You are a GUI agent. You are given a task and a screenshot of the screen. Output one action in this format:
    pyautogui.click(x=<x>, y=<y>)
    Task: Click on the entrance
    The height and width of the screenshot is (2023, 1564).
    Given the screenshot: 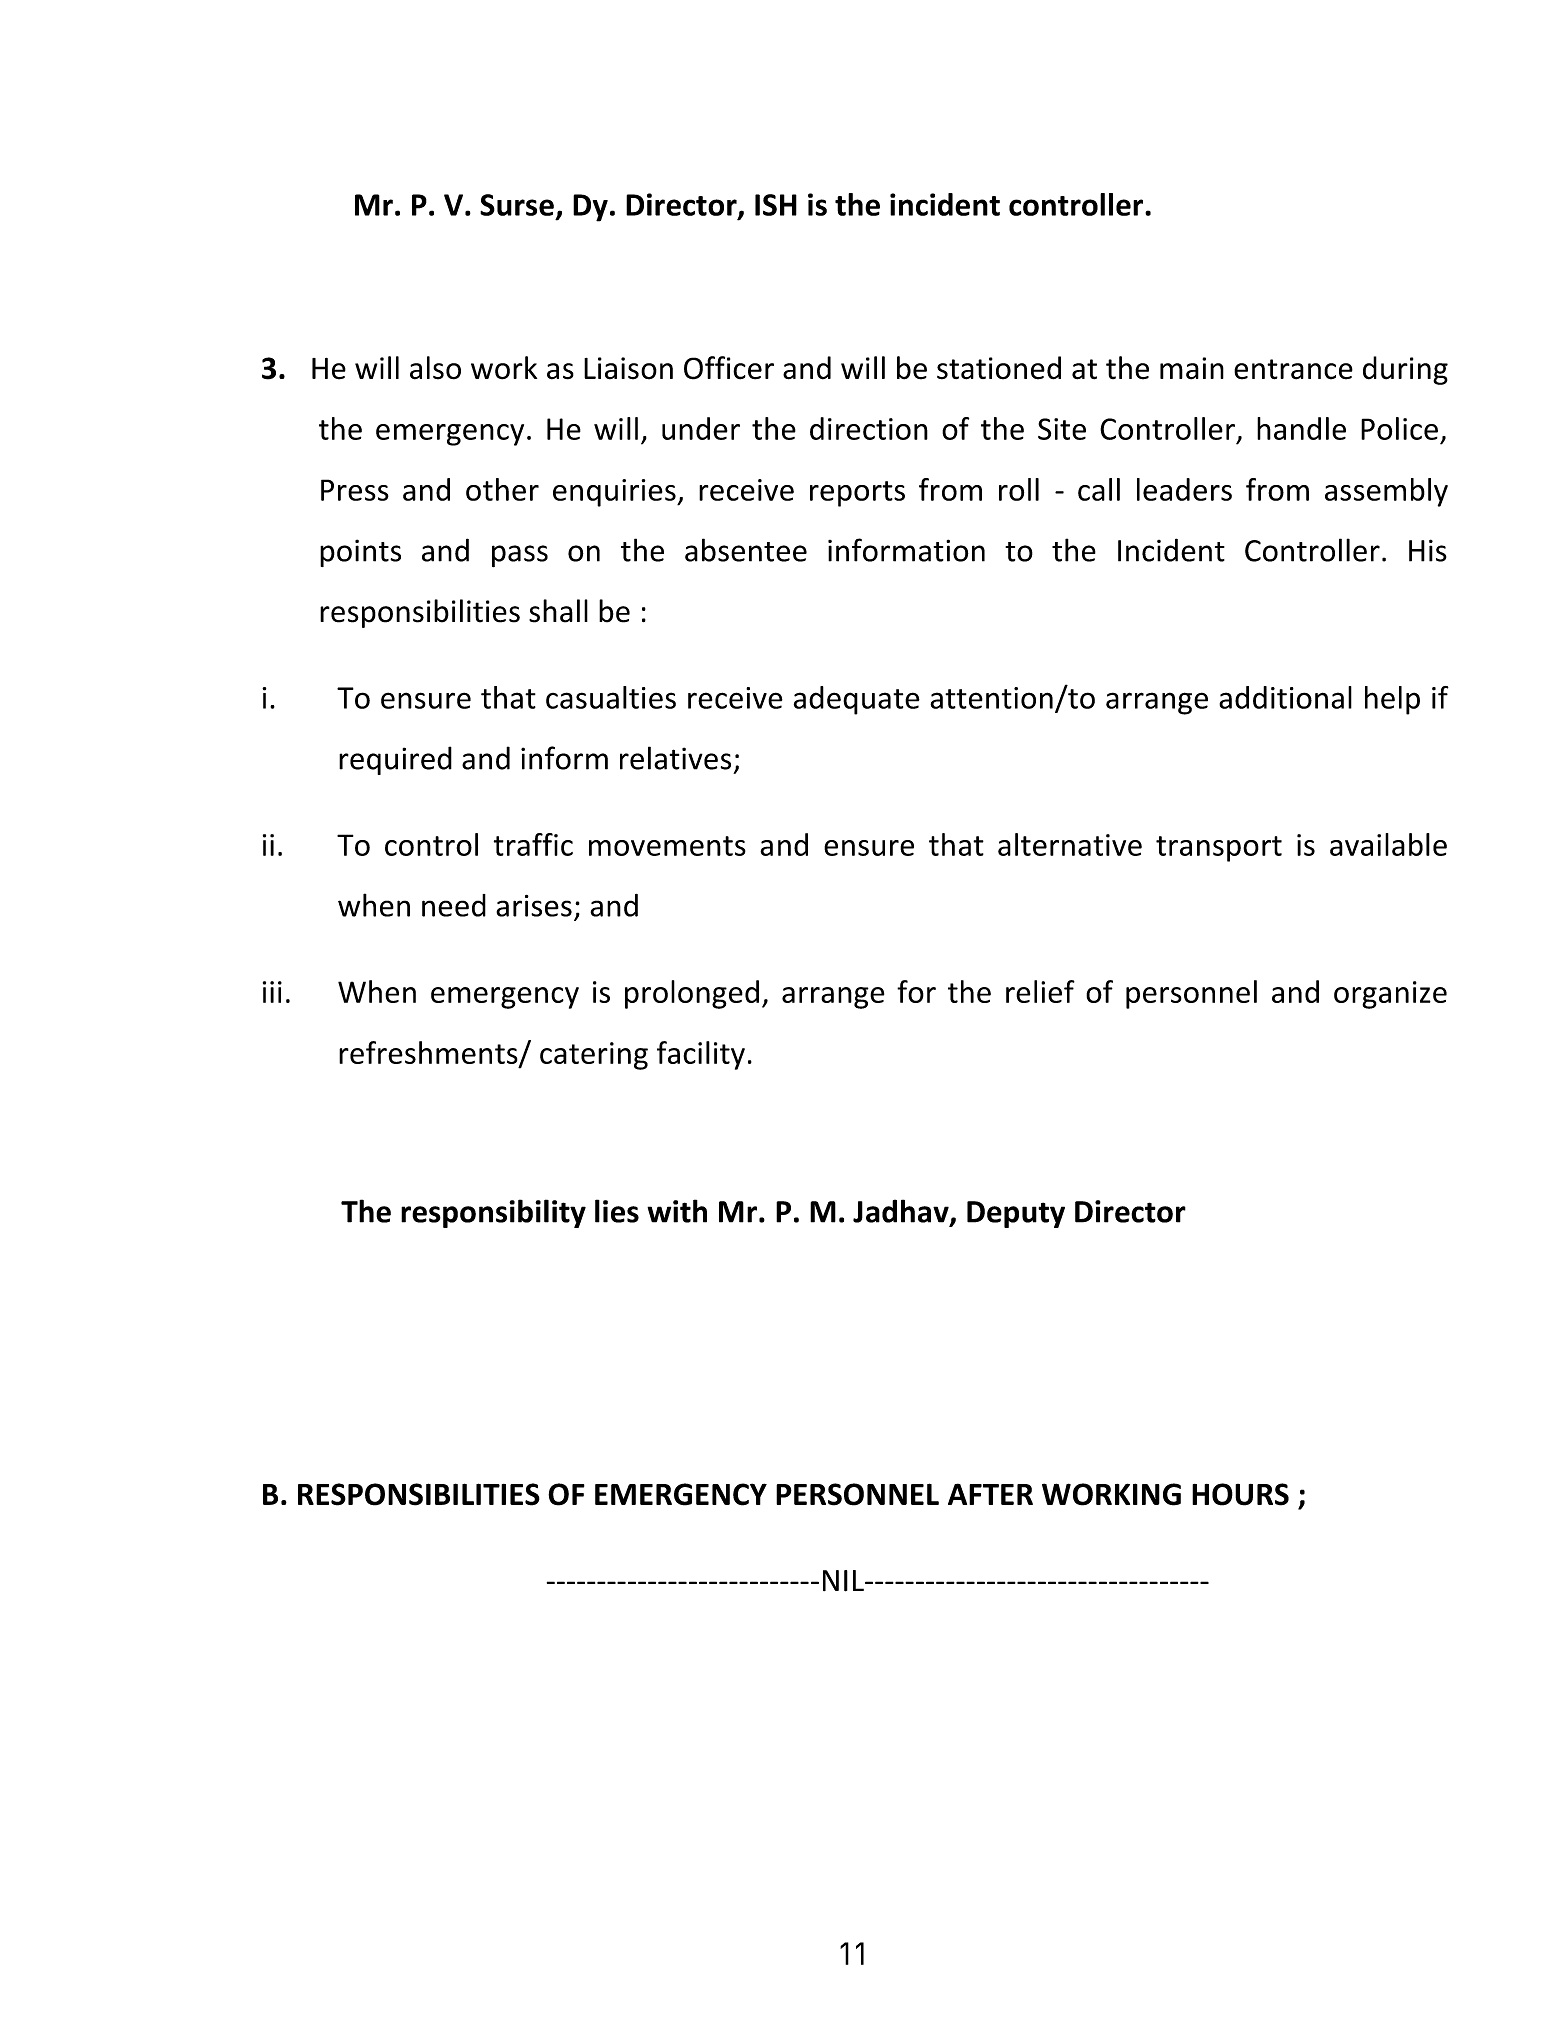 What is the action you would take?
    pyautogui.click(x=1293, y=369)
